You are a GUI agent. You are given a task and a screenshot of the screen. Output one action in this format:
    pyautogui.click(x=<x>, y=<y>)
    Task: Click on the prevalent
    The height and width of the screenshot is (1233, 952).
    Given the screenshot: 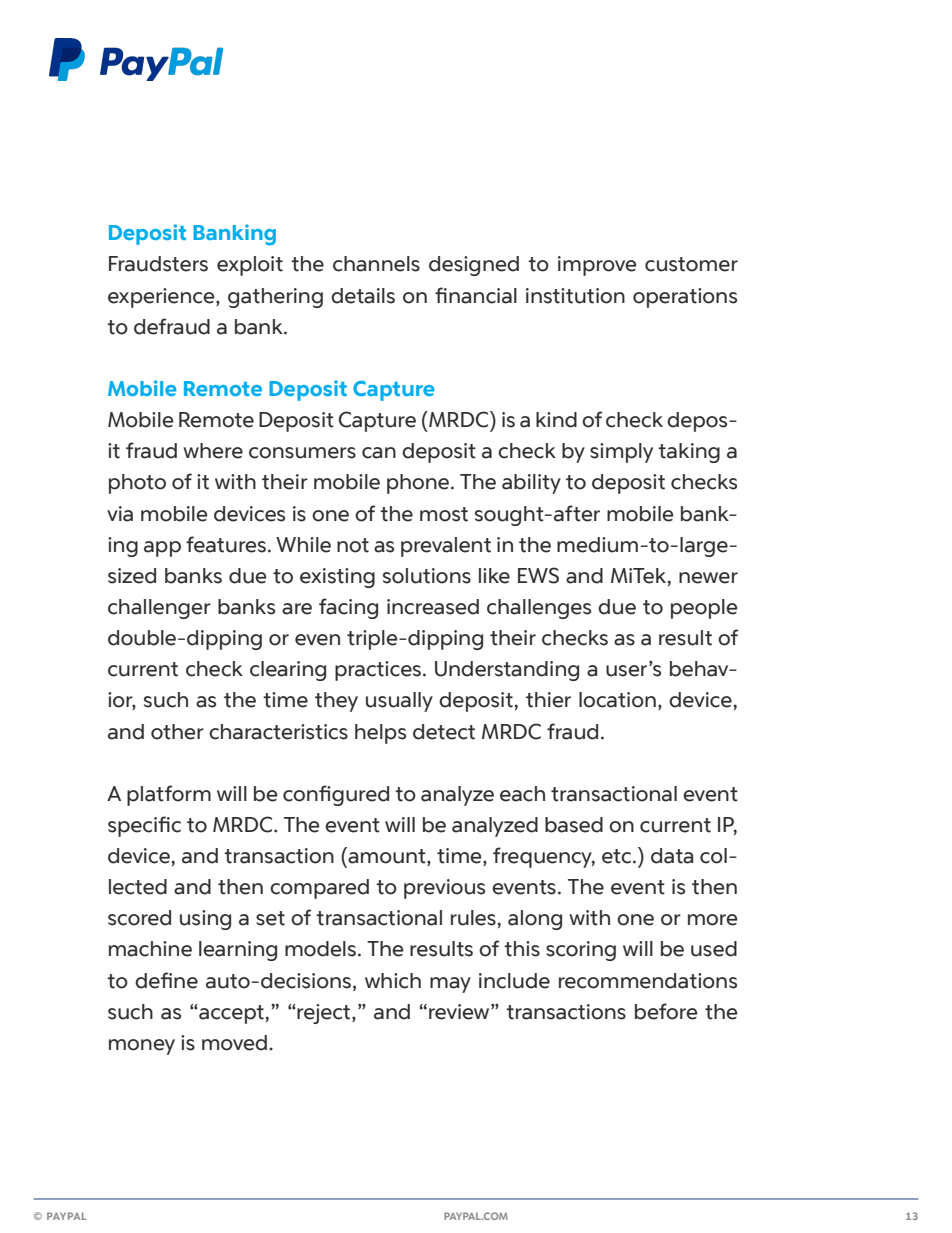 What is the action you would take?
    pyautogui.click(x=446, y=547)
